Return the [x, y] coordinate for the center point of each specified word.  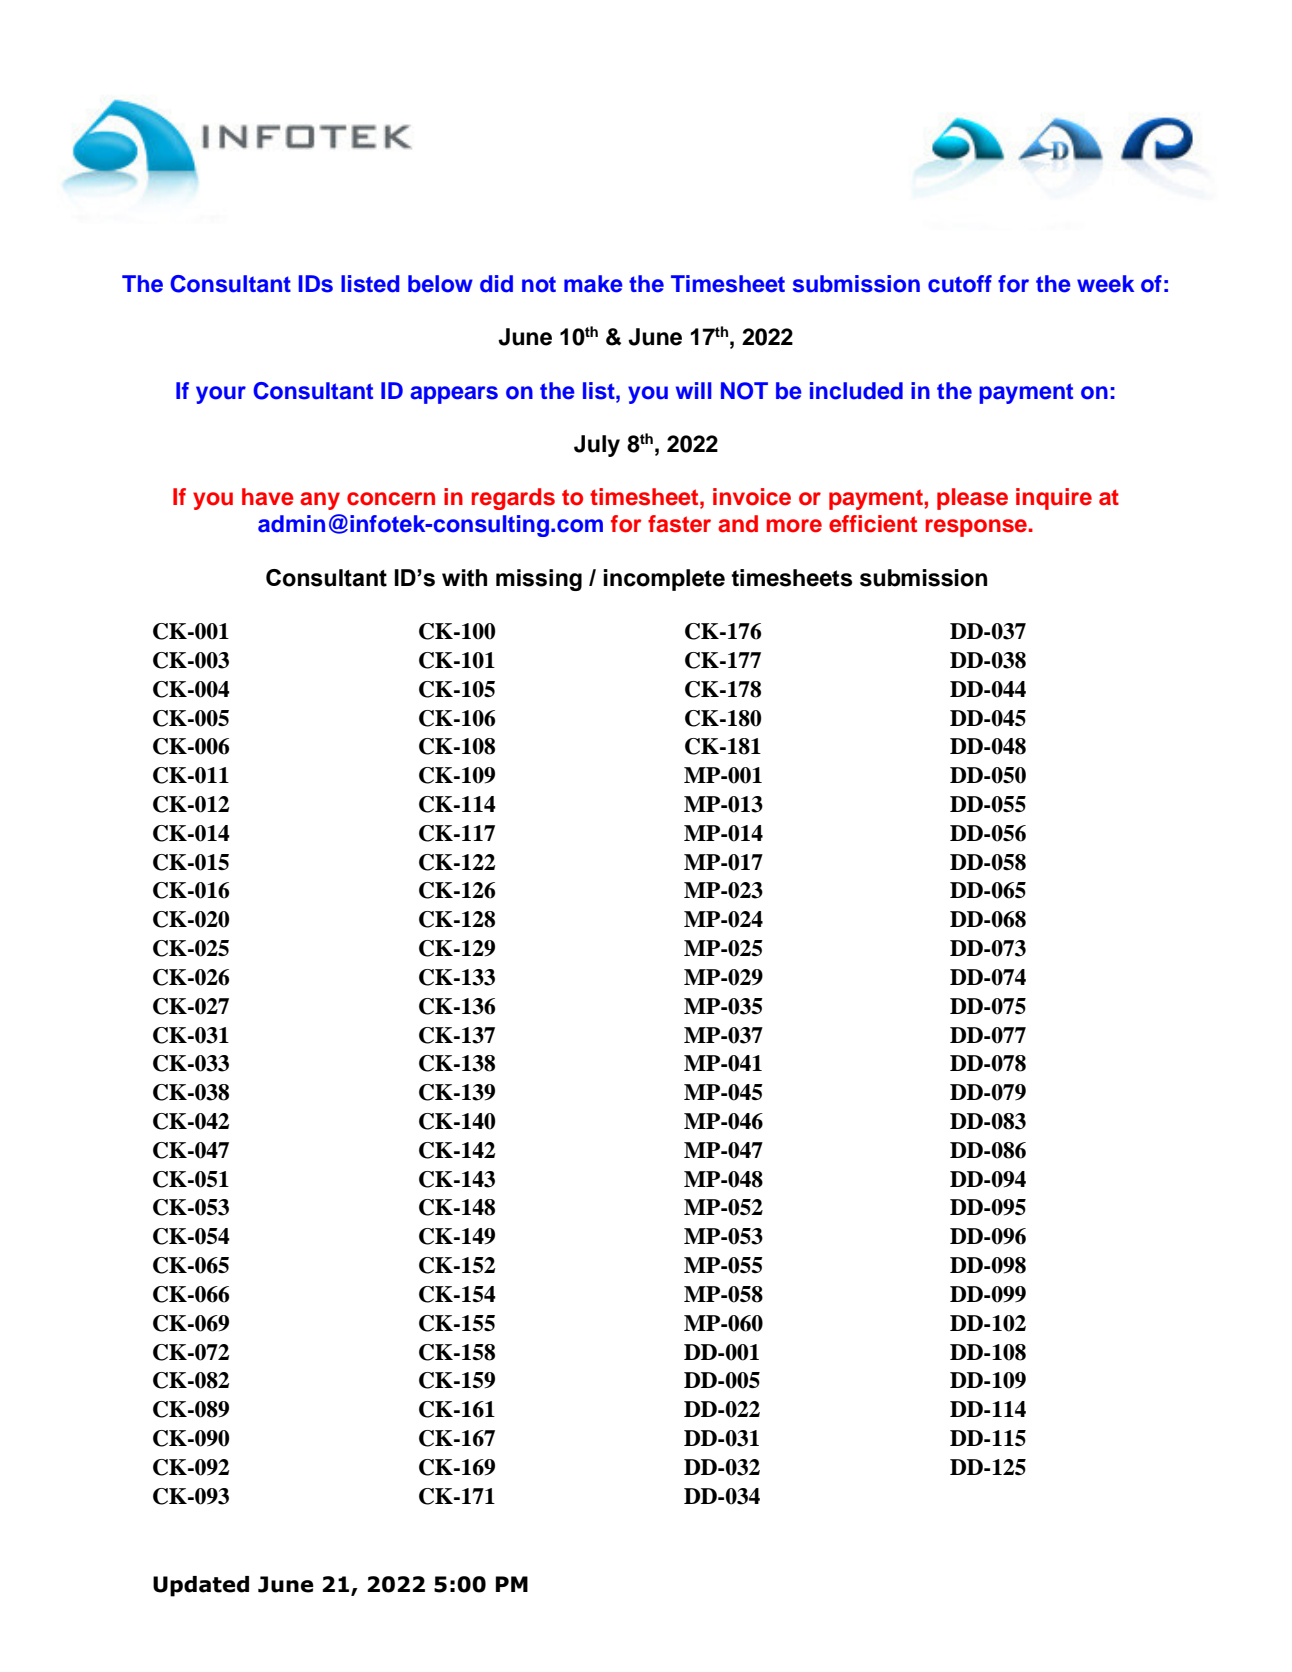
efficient [873, 524]
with [464, 578]
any [320, 501]
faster [679, 524]
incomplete [664, 580]
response [976, 528]
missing [539, 580]
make [593, 284]
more [794, 526]
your [221, 395]
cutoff [960, 284]
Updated [201, 1586]
